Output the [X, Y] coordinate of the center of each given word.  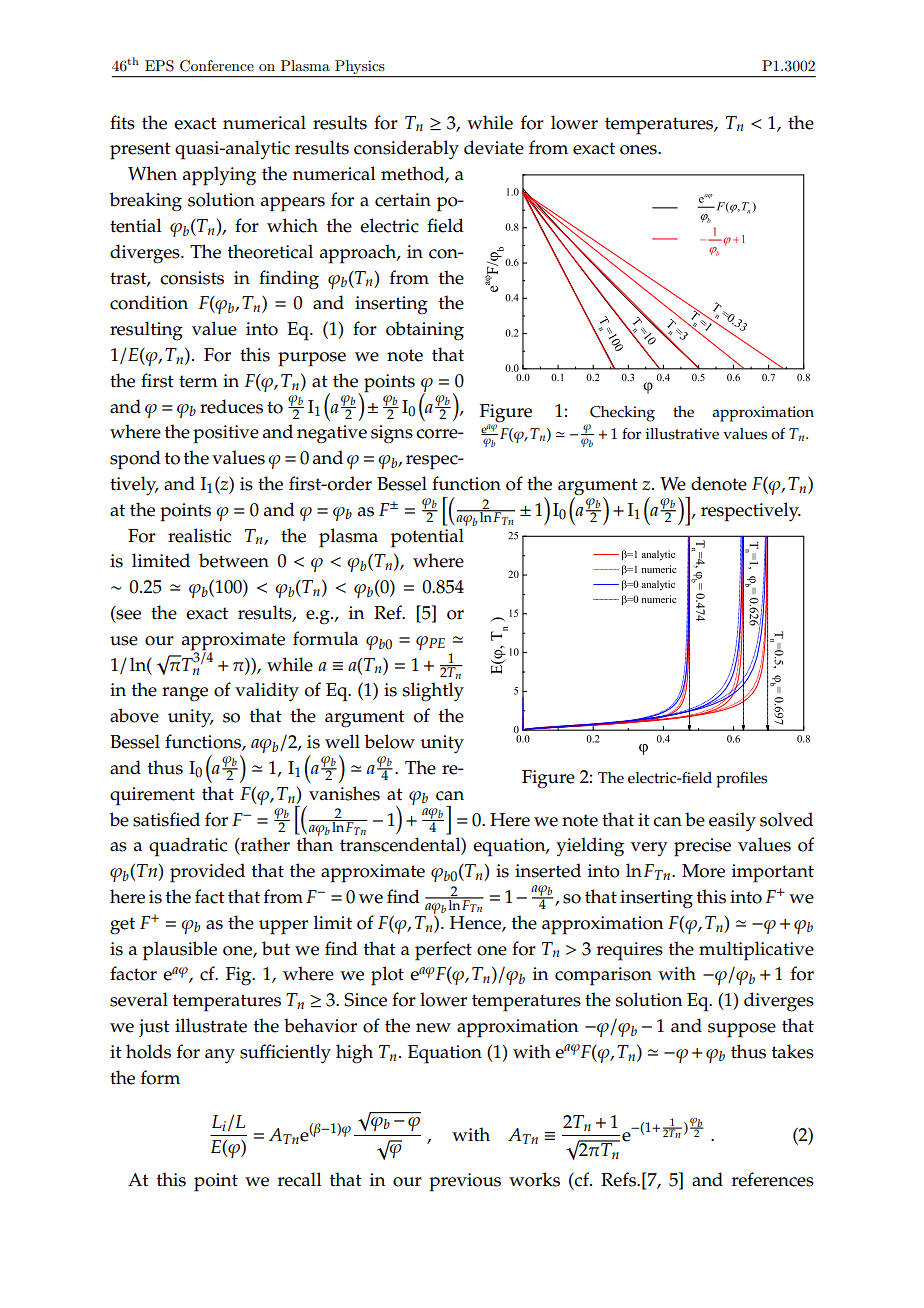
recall [300, 1179]
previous [465, 1182]
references [773, 1179]
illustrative [682, 434]
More [703, 871]
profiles [741, 779]
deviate [494, 147]
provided [207, 873]
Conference [217, 66]
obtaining [425, 331]
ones [639, 150]
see [127, 616]
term [198, 381]
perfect [443, 951]
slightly [433, 692]
